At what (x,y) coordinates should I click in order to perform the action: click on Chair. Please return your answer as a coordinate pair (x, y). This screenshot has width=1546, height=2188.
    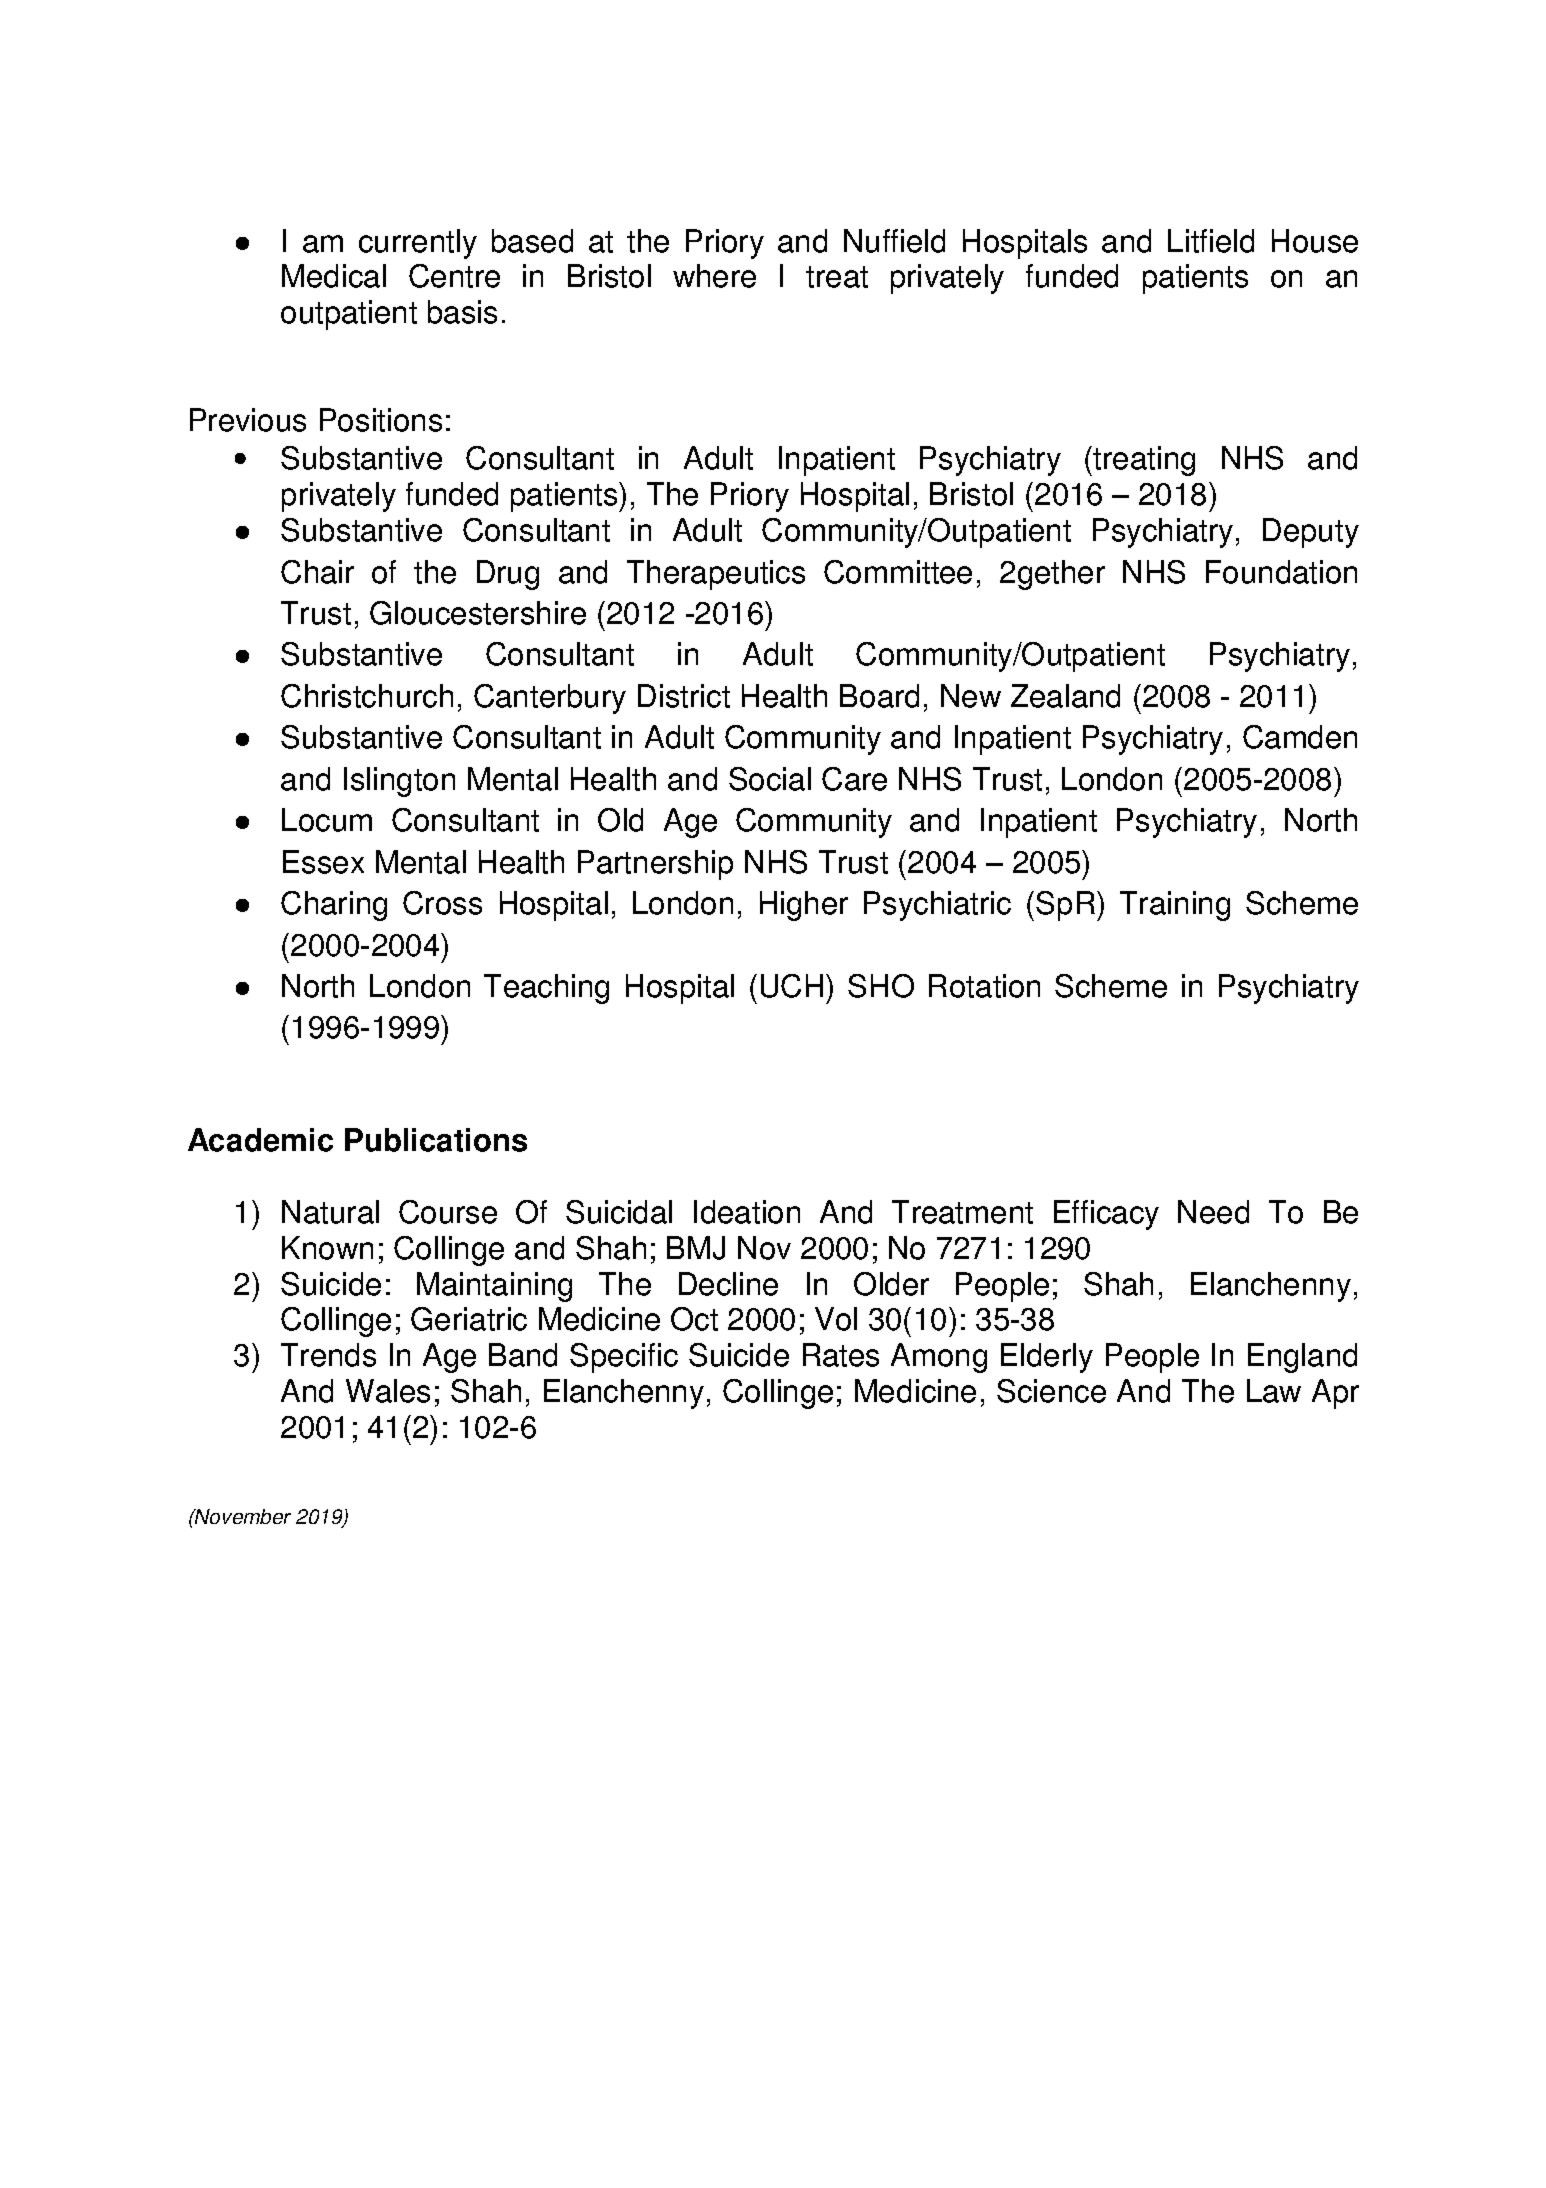
    Looking at the image, I should click on (317, 572).
